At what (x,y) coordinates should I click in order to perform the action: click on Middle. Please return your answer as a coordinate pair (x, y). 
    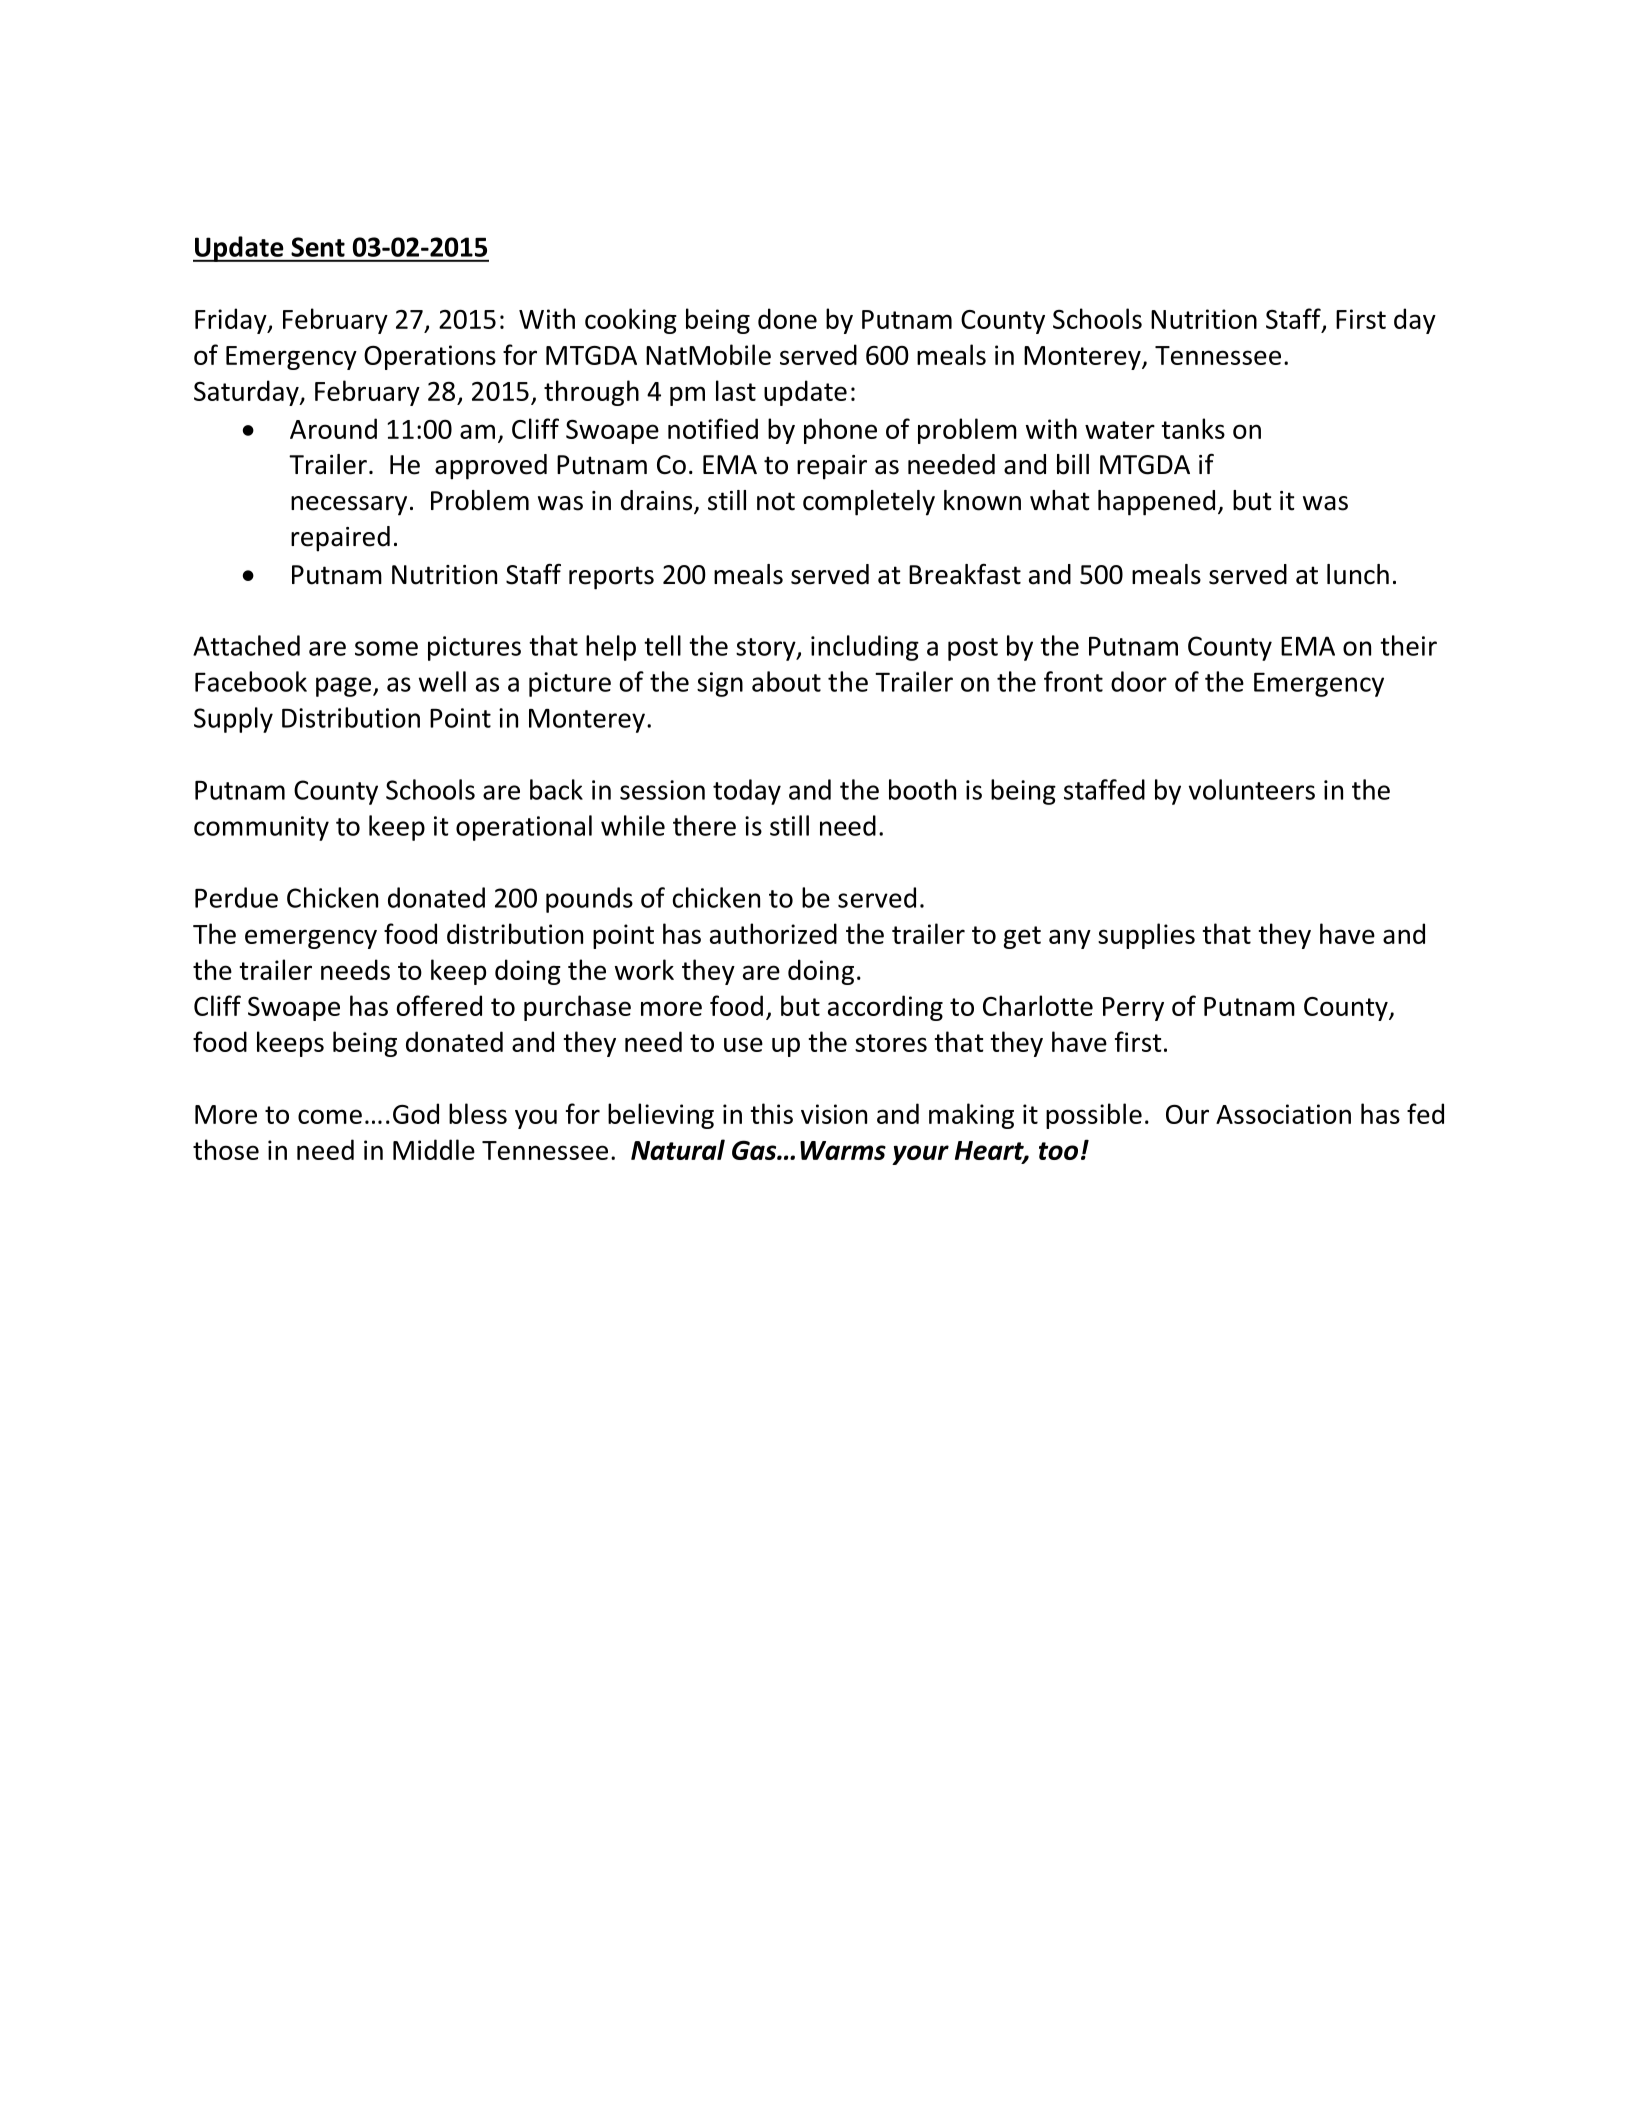
    Looking at the image, I should click on (434, 1149).
